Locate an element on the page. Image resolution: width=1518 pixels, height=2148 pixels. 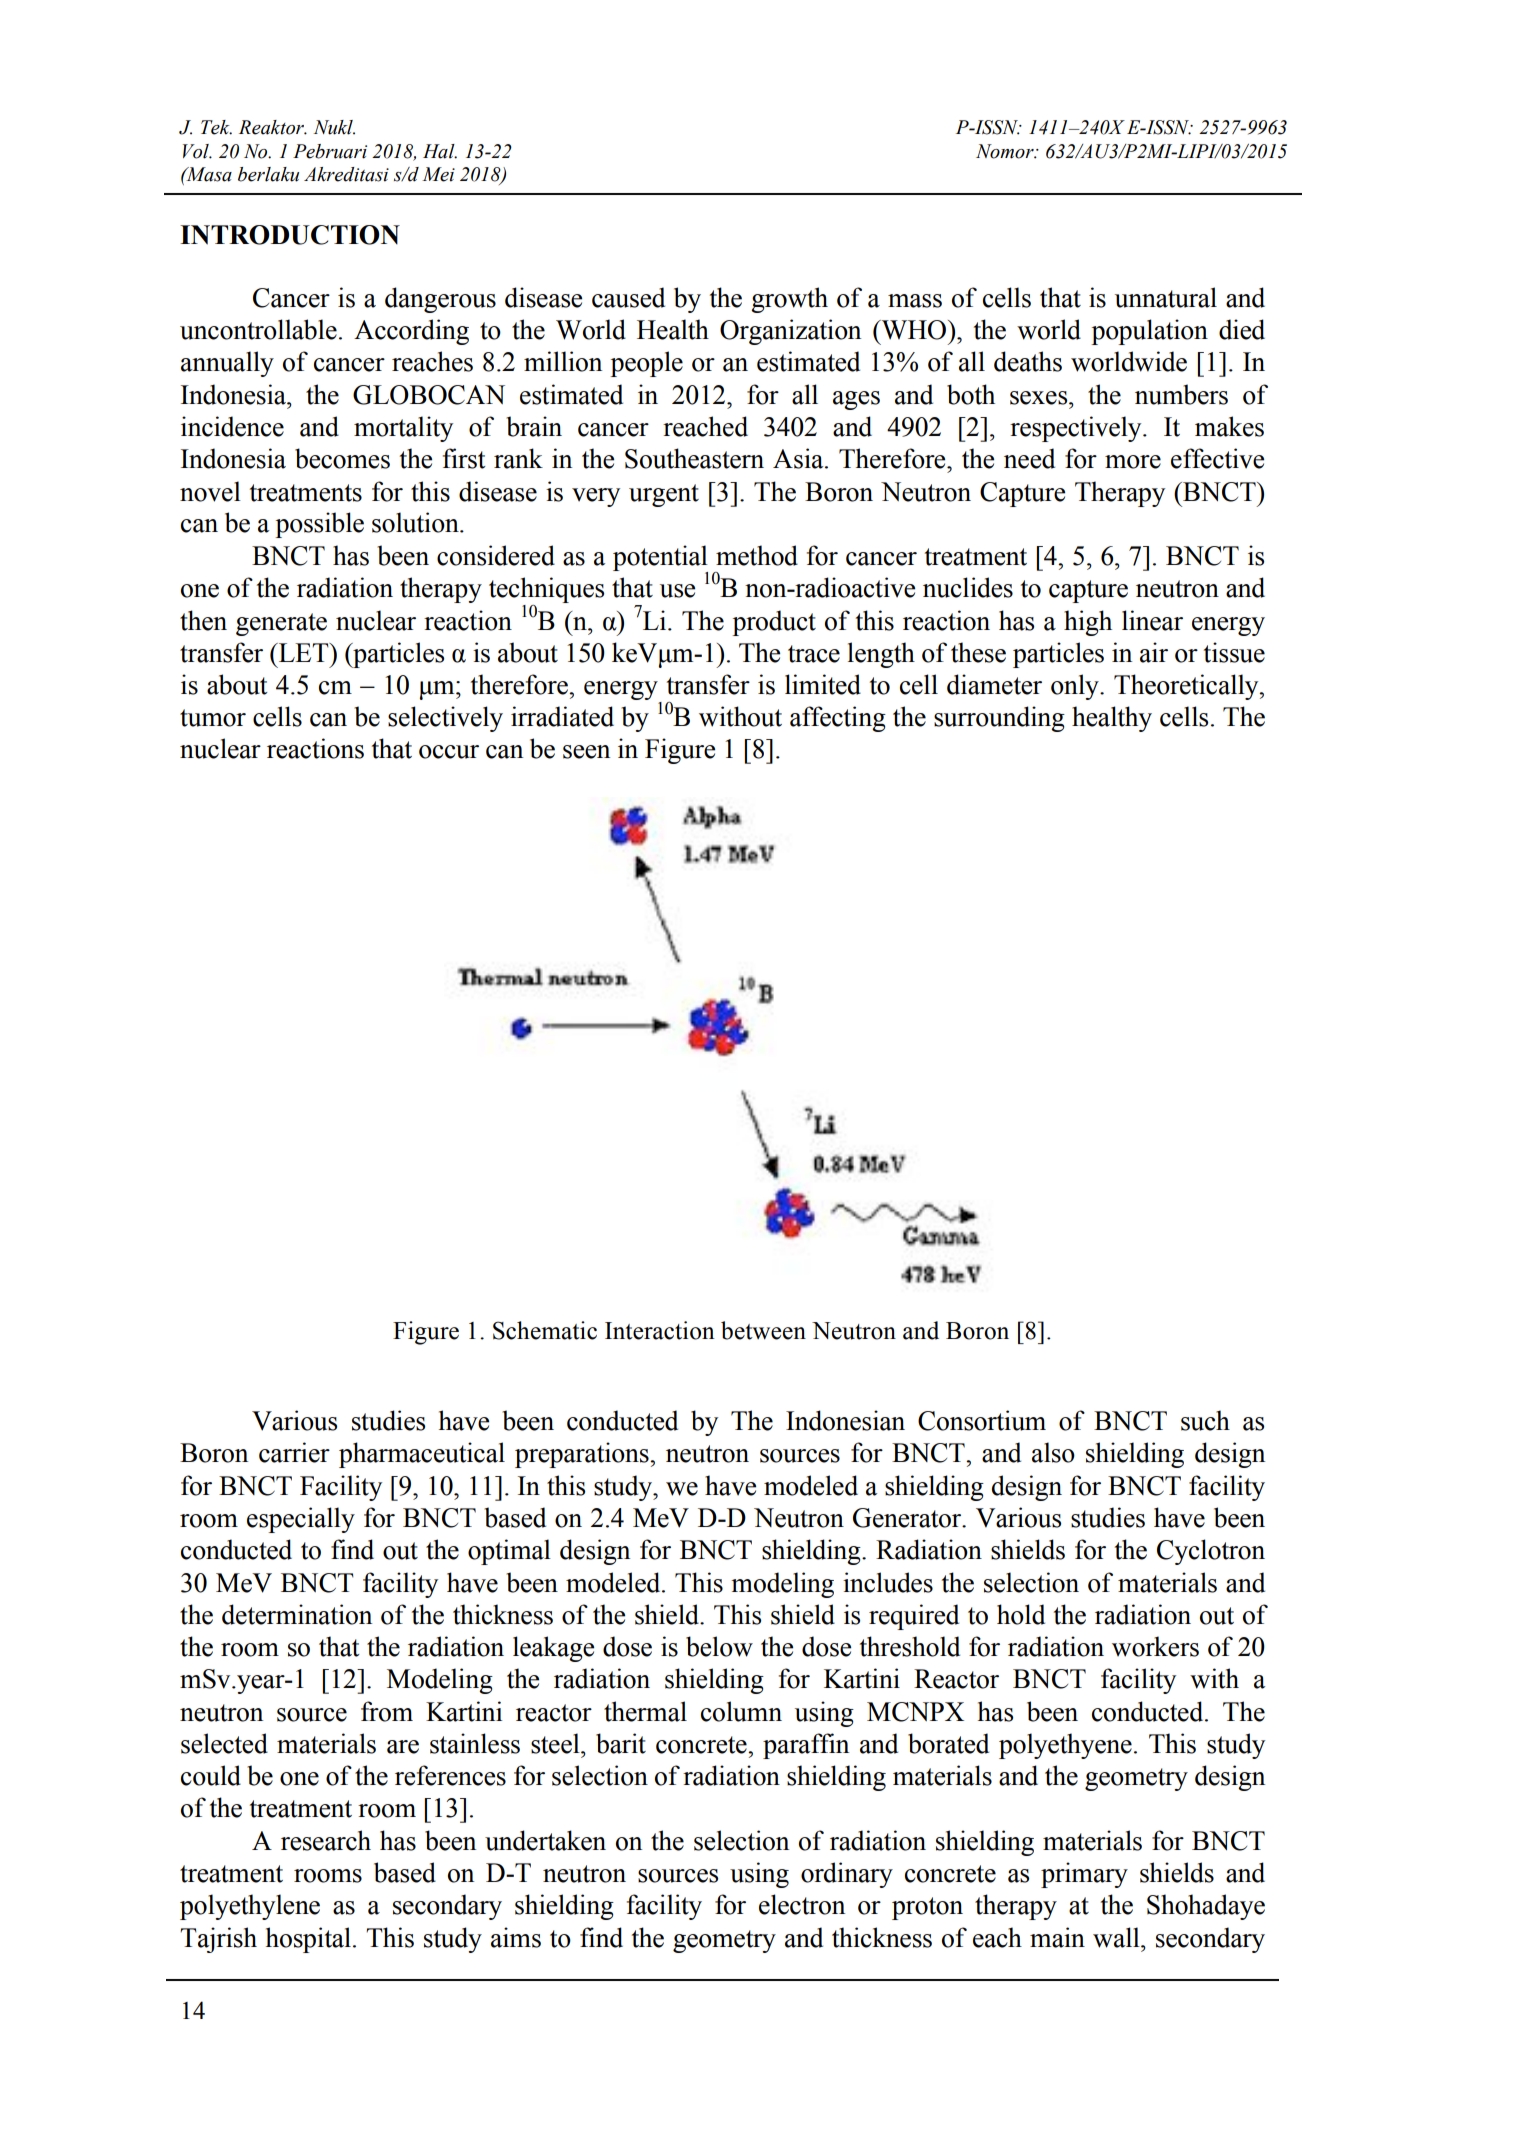
unnatural is located at coordinates (1166, 297).
